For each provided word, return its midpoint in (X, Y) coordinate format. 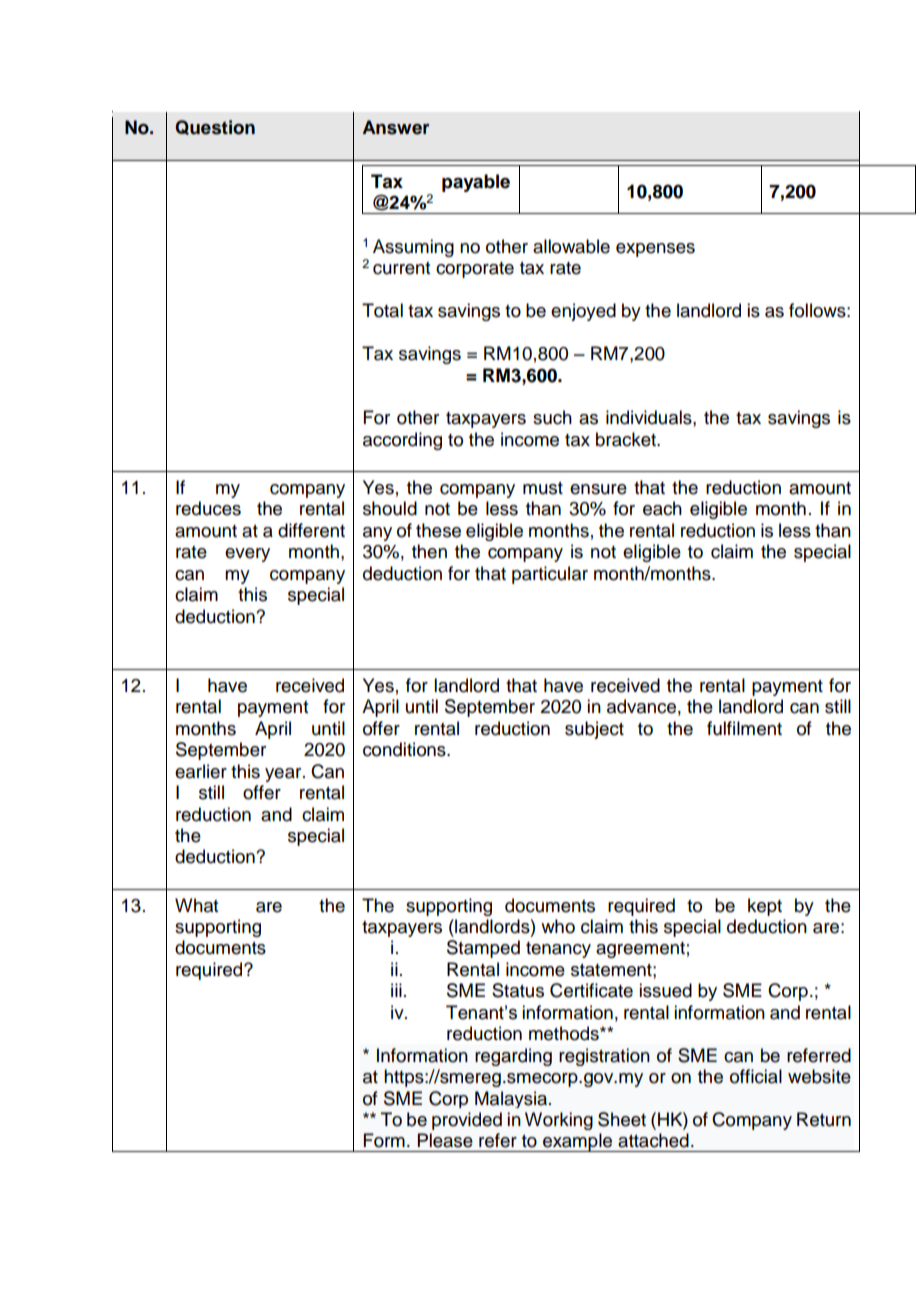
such (552, 417)
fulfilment (744, 728)
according (402, 441)
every (247, 555)
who (558, 926)
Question (215, 127)
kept (765, 907)
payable (476, 183)
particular (550, 575)
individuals (650, 417)
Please (445, 1140)
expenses (655, 250)
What (196, 905)
